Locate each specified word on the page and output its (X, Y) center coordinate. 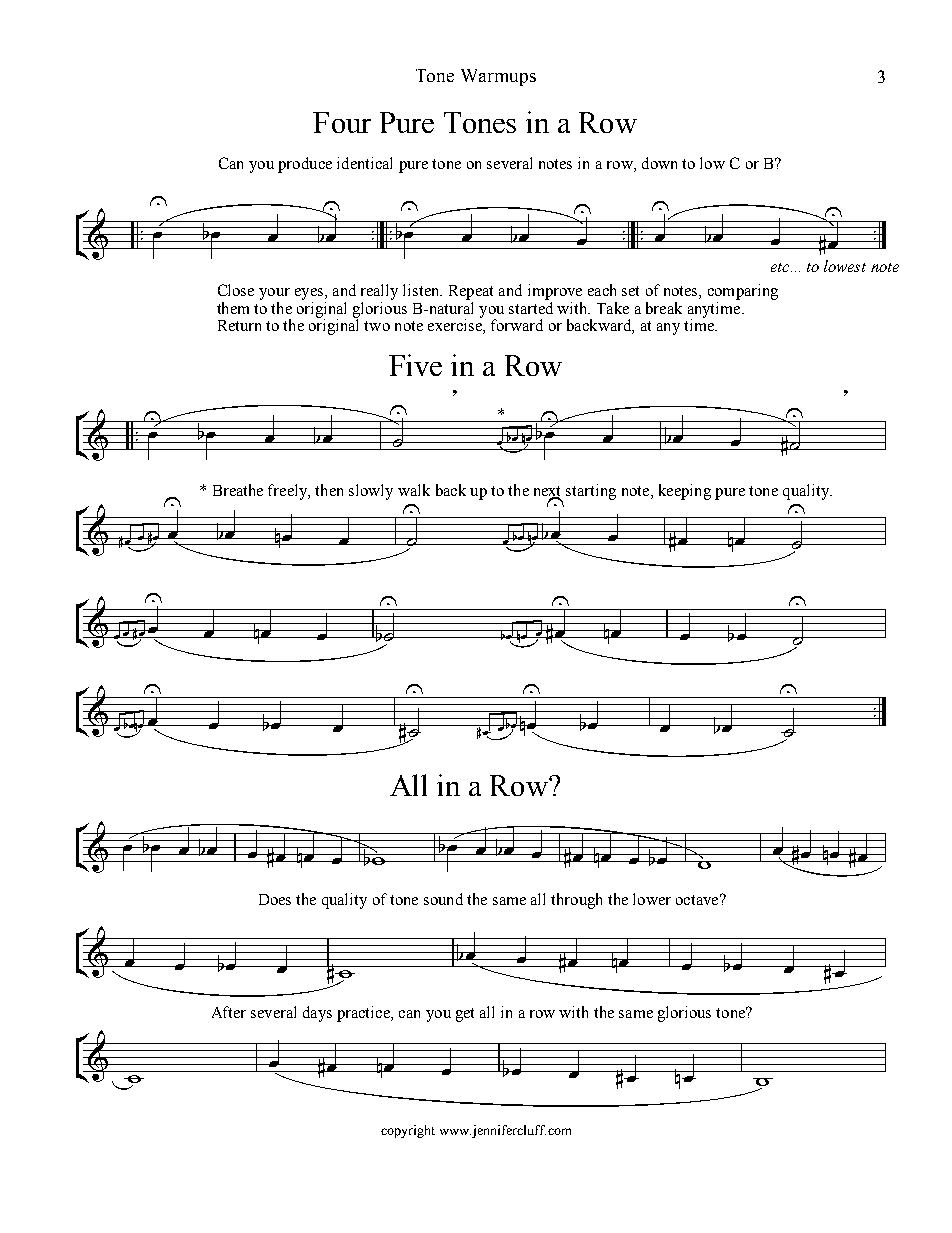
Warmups (498, 77)
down (659, 163)
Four (342, 122)
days (317, 1014)
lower (652, 899)
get (465, 1015)
